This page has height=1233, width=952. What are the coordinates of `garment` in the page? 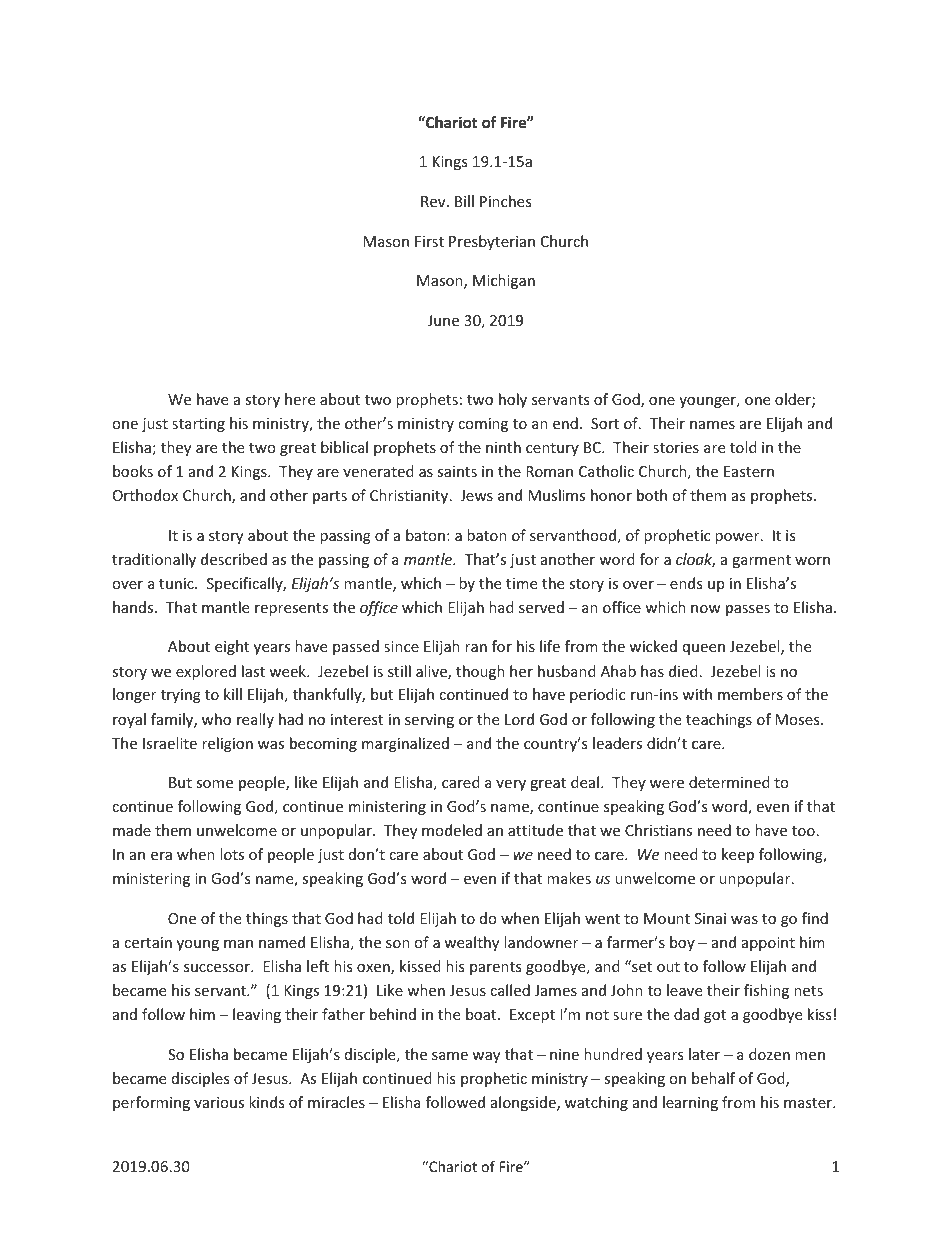 It's located at (761, 561).
